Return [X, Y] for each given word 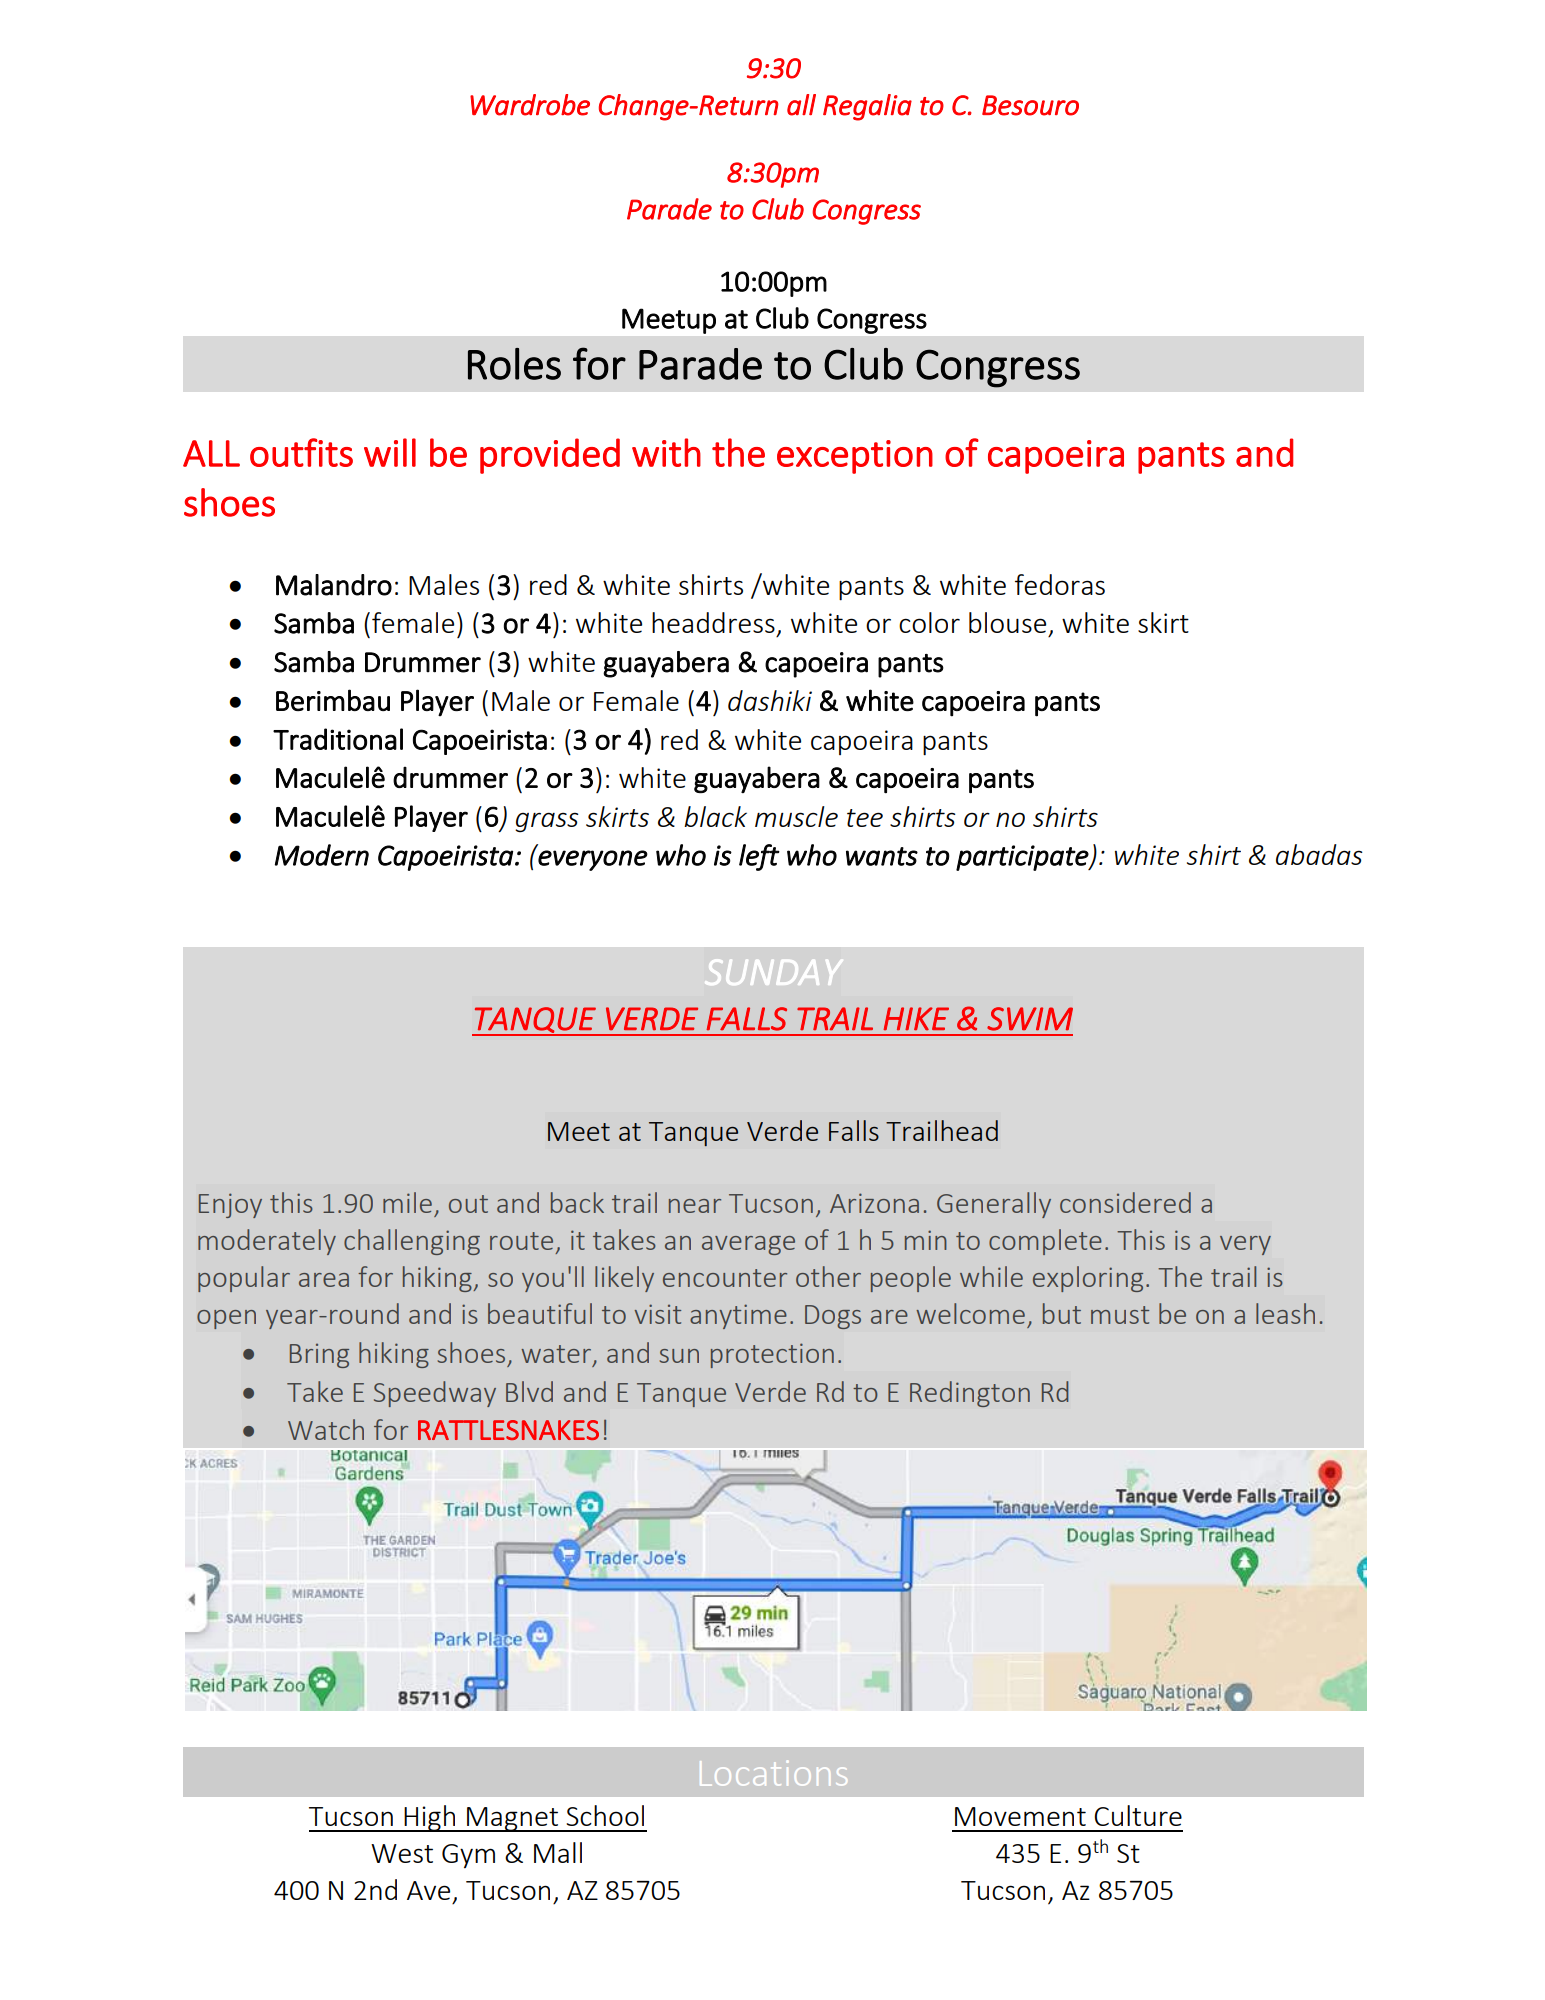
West [402, 1853]
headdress [713, 622]
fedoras [1060, 584]
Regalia [867, 107]
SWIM [1030, 1019]
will [390, 452]
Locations [773, 1773]
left [759, 857]
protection [772, 1355]
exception [855, 457]
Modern [322, 855]
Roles [514, 364]
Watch [326, 1429]
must [1120, 1315]
